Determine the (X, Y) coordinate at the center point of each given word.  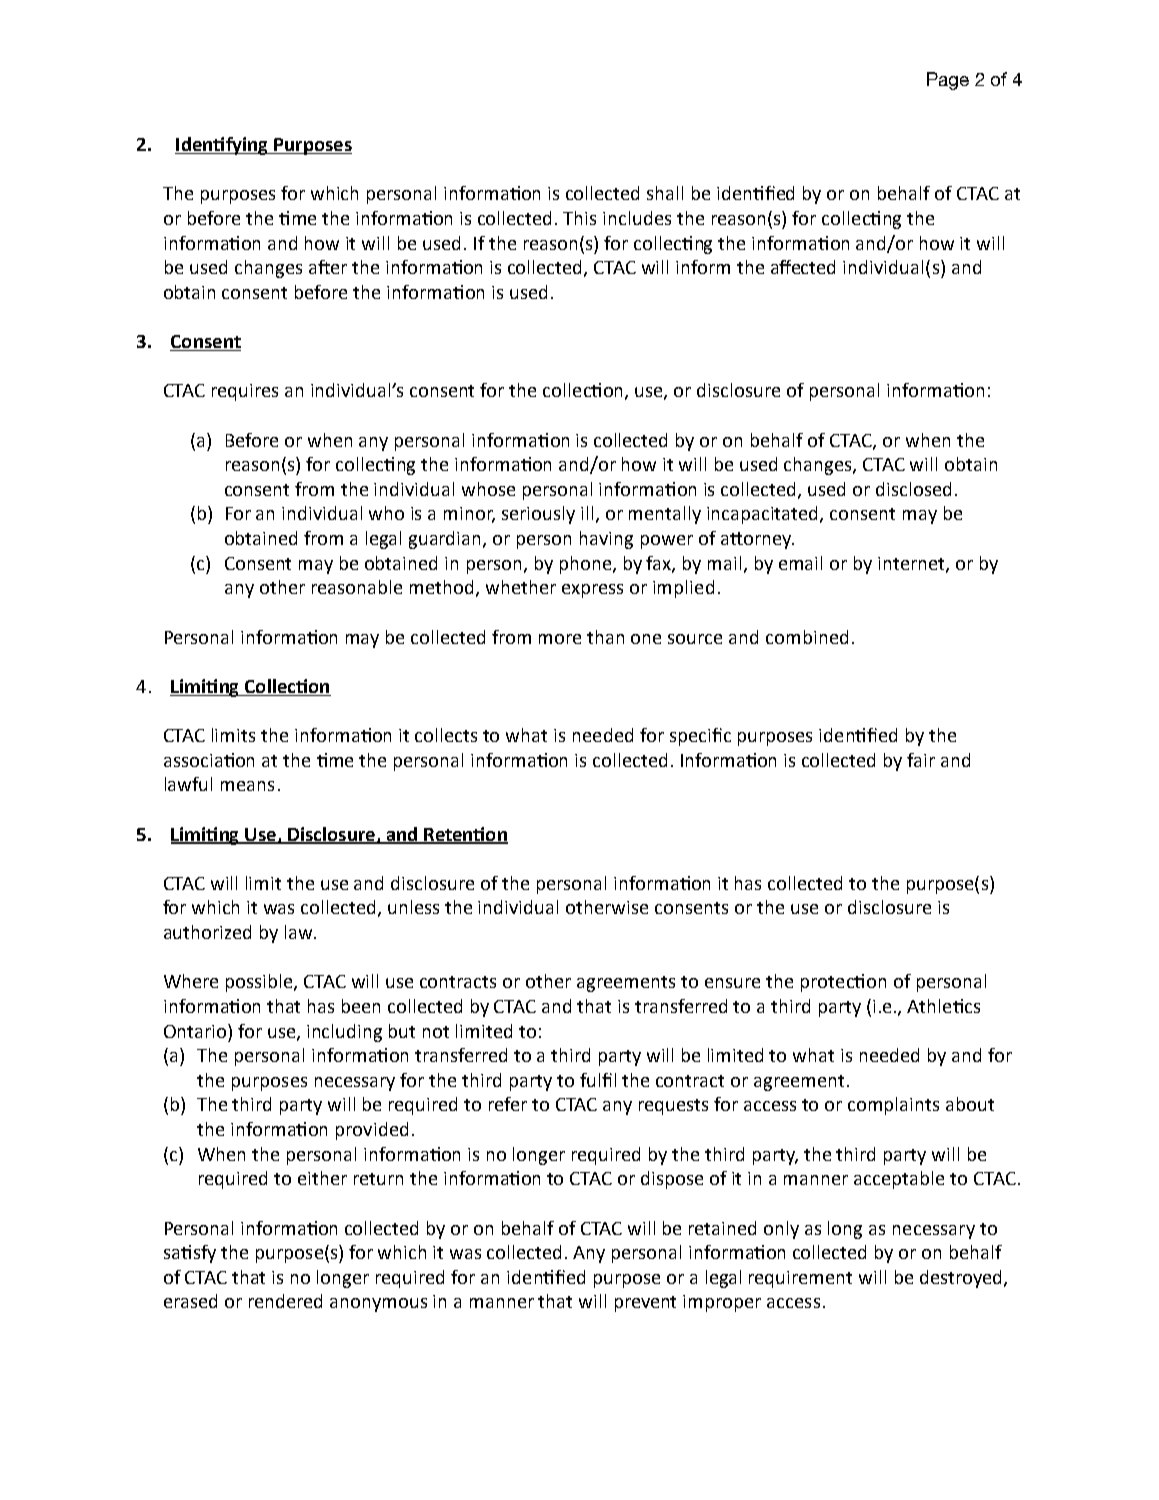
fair (921, 760)
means (247, 786)
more (560, 639)
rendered (285, 1301)
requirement (800, 1279)
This (579, 218)
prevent (645, 1304)
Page (948, 81)
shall (665, 193)
